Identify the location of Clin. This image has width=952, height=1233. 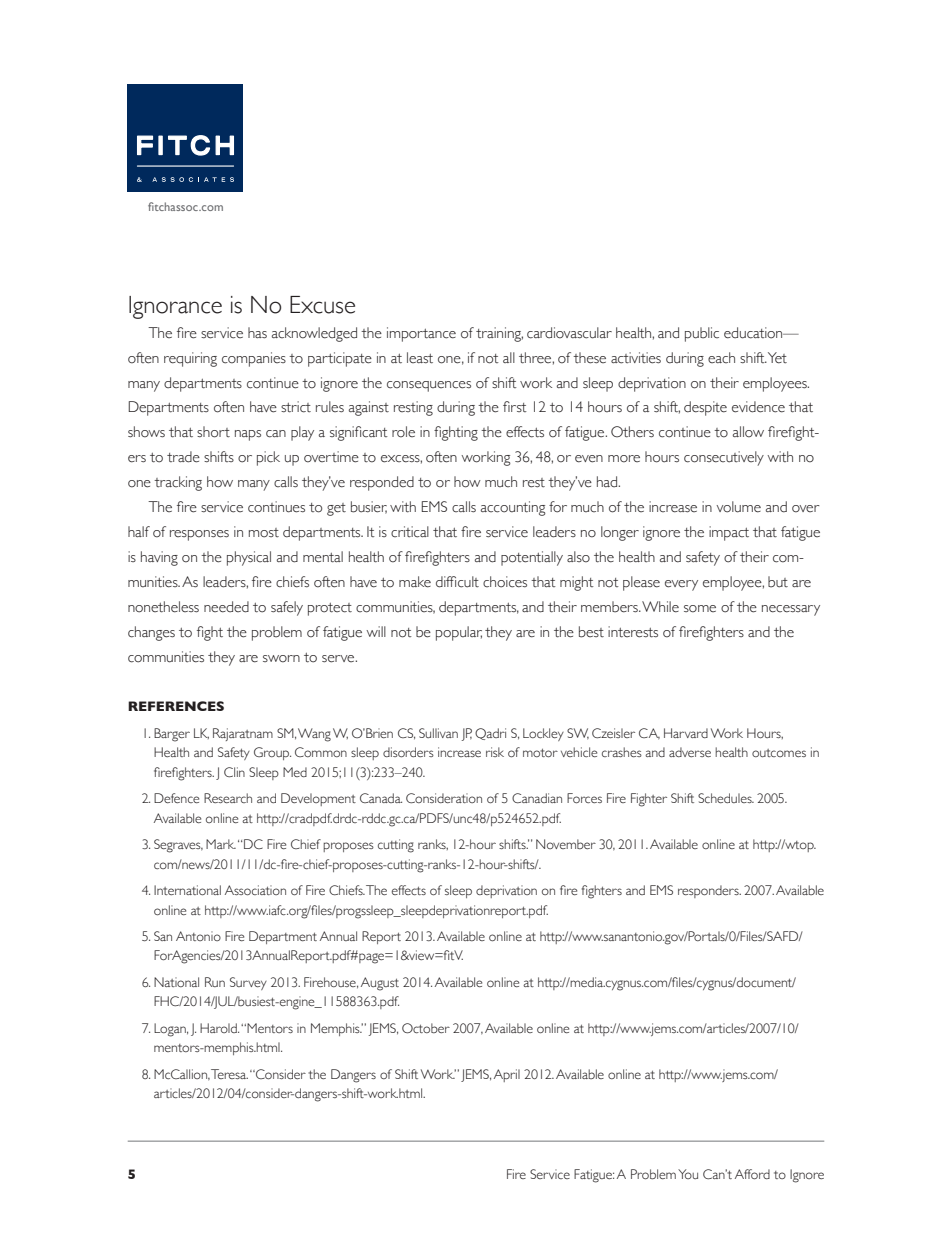
(234, 772).
